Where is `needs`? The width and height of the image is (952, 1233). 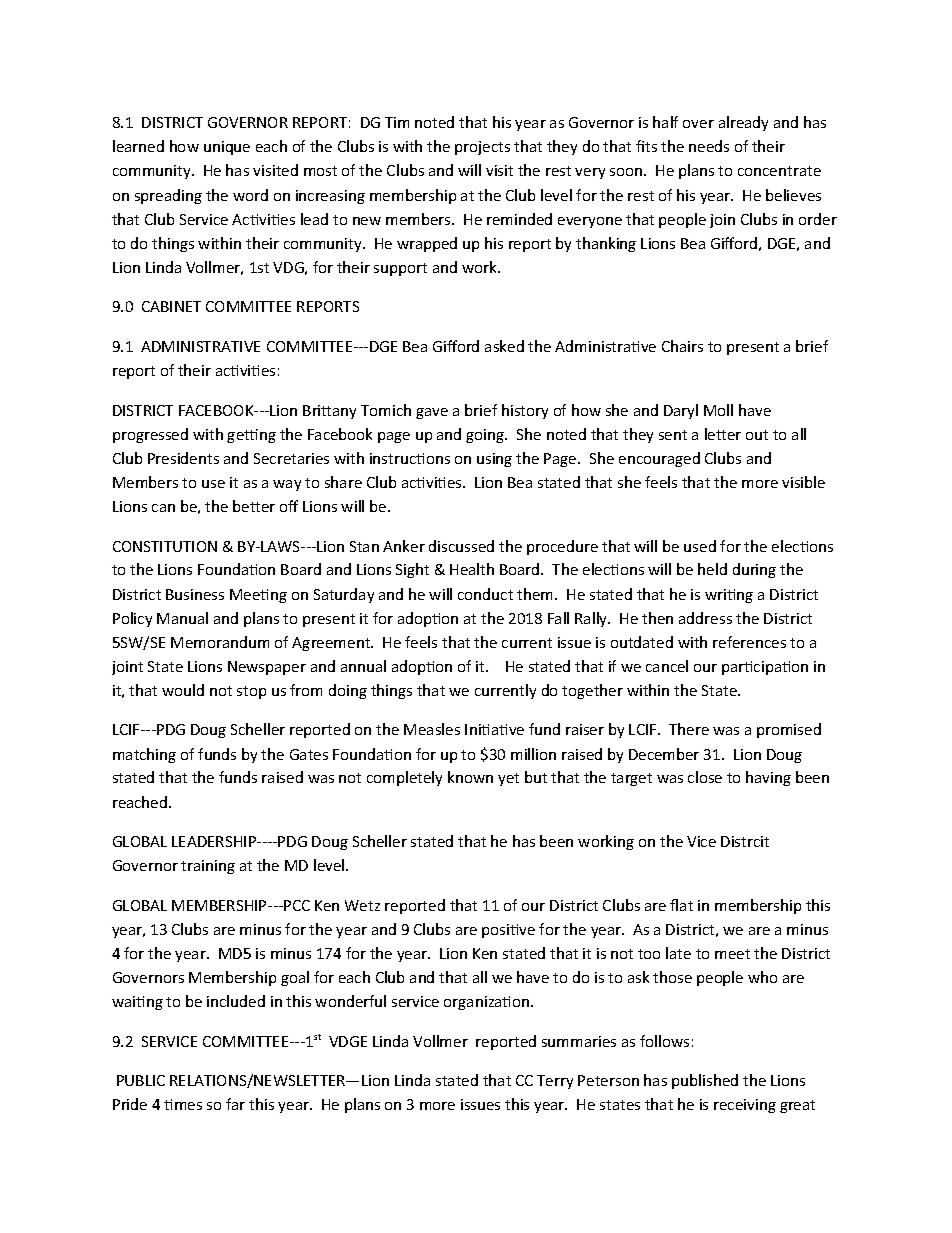 needs is located at coordinates (709, 146).
